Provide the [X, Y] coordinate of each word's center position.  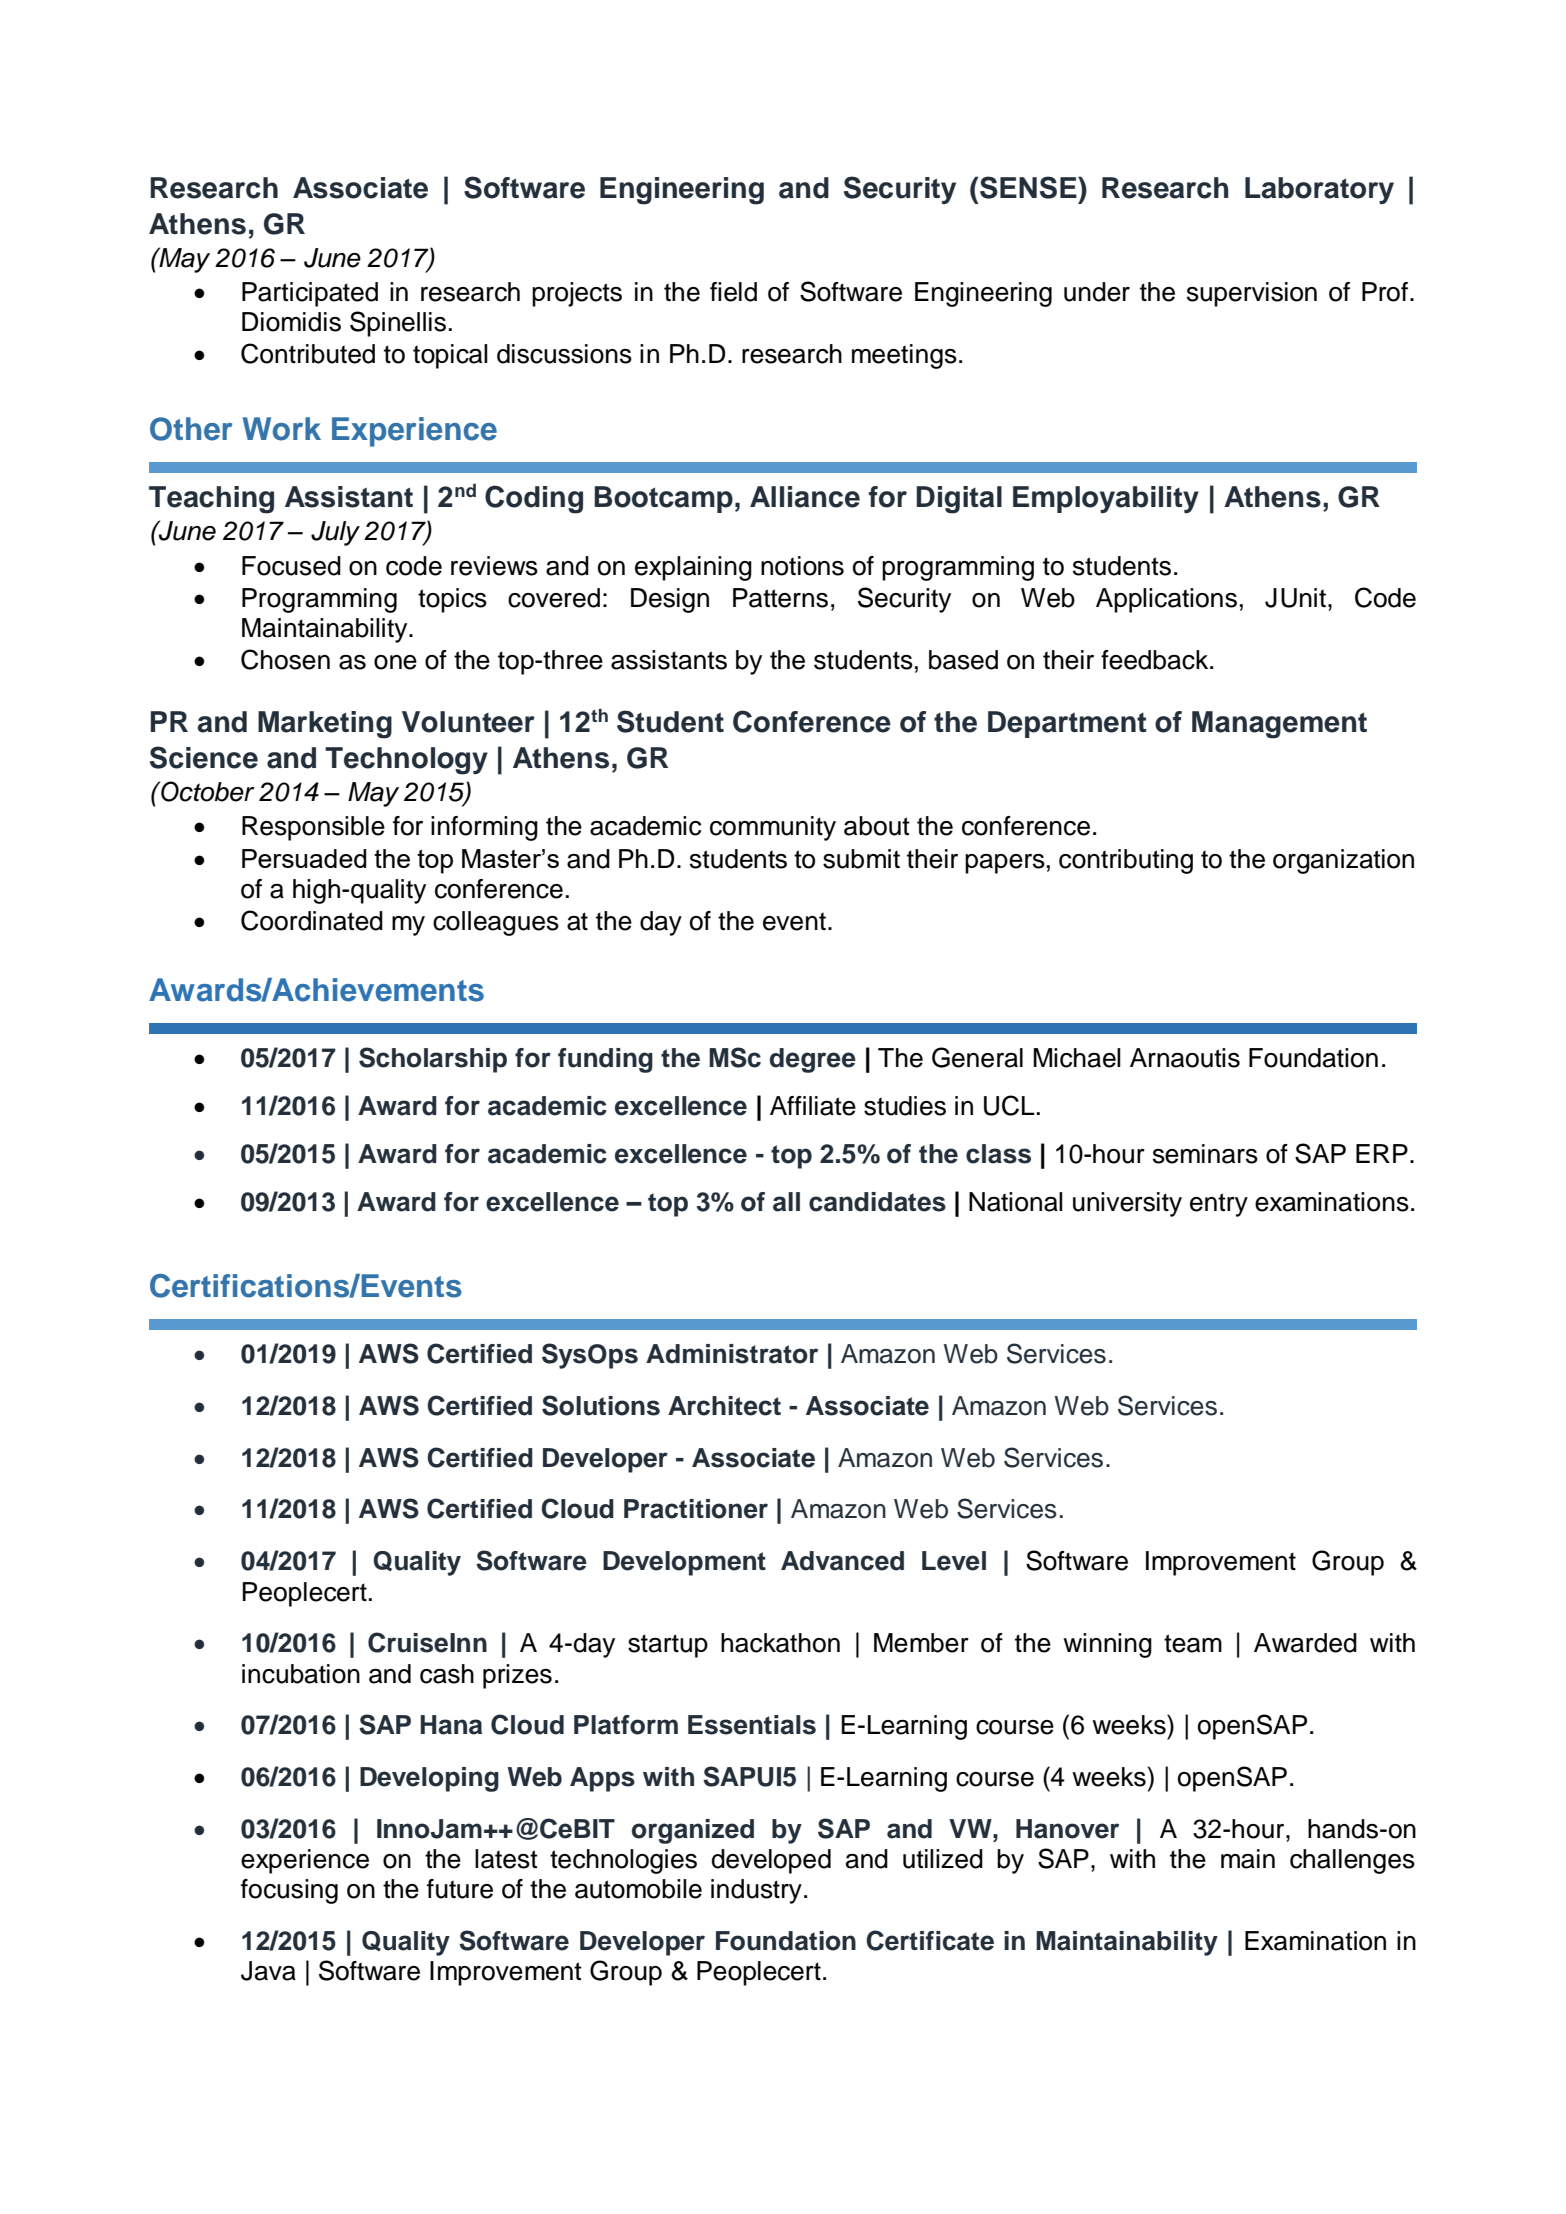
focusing [289, 1891]
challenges [1352, 1861]
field [733, 292]
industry [756, 1891]
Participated [310, 294]
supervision [1252, 294]
